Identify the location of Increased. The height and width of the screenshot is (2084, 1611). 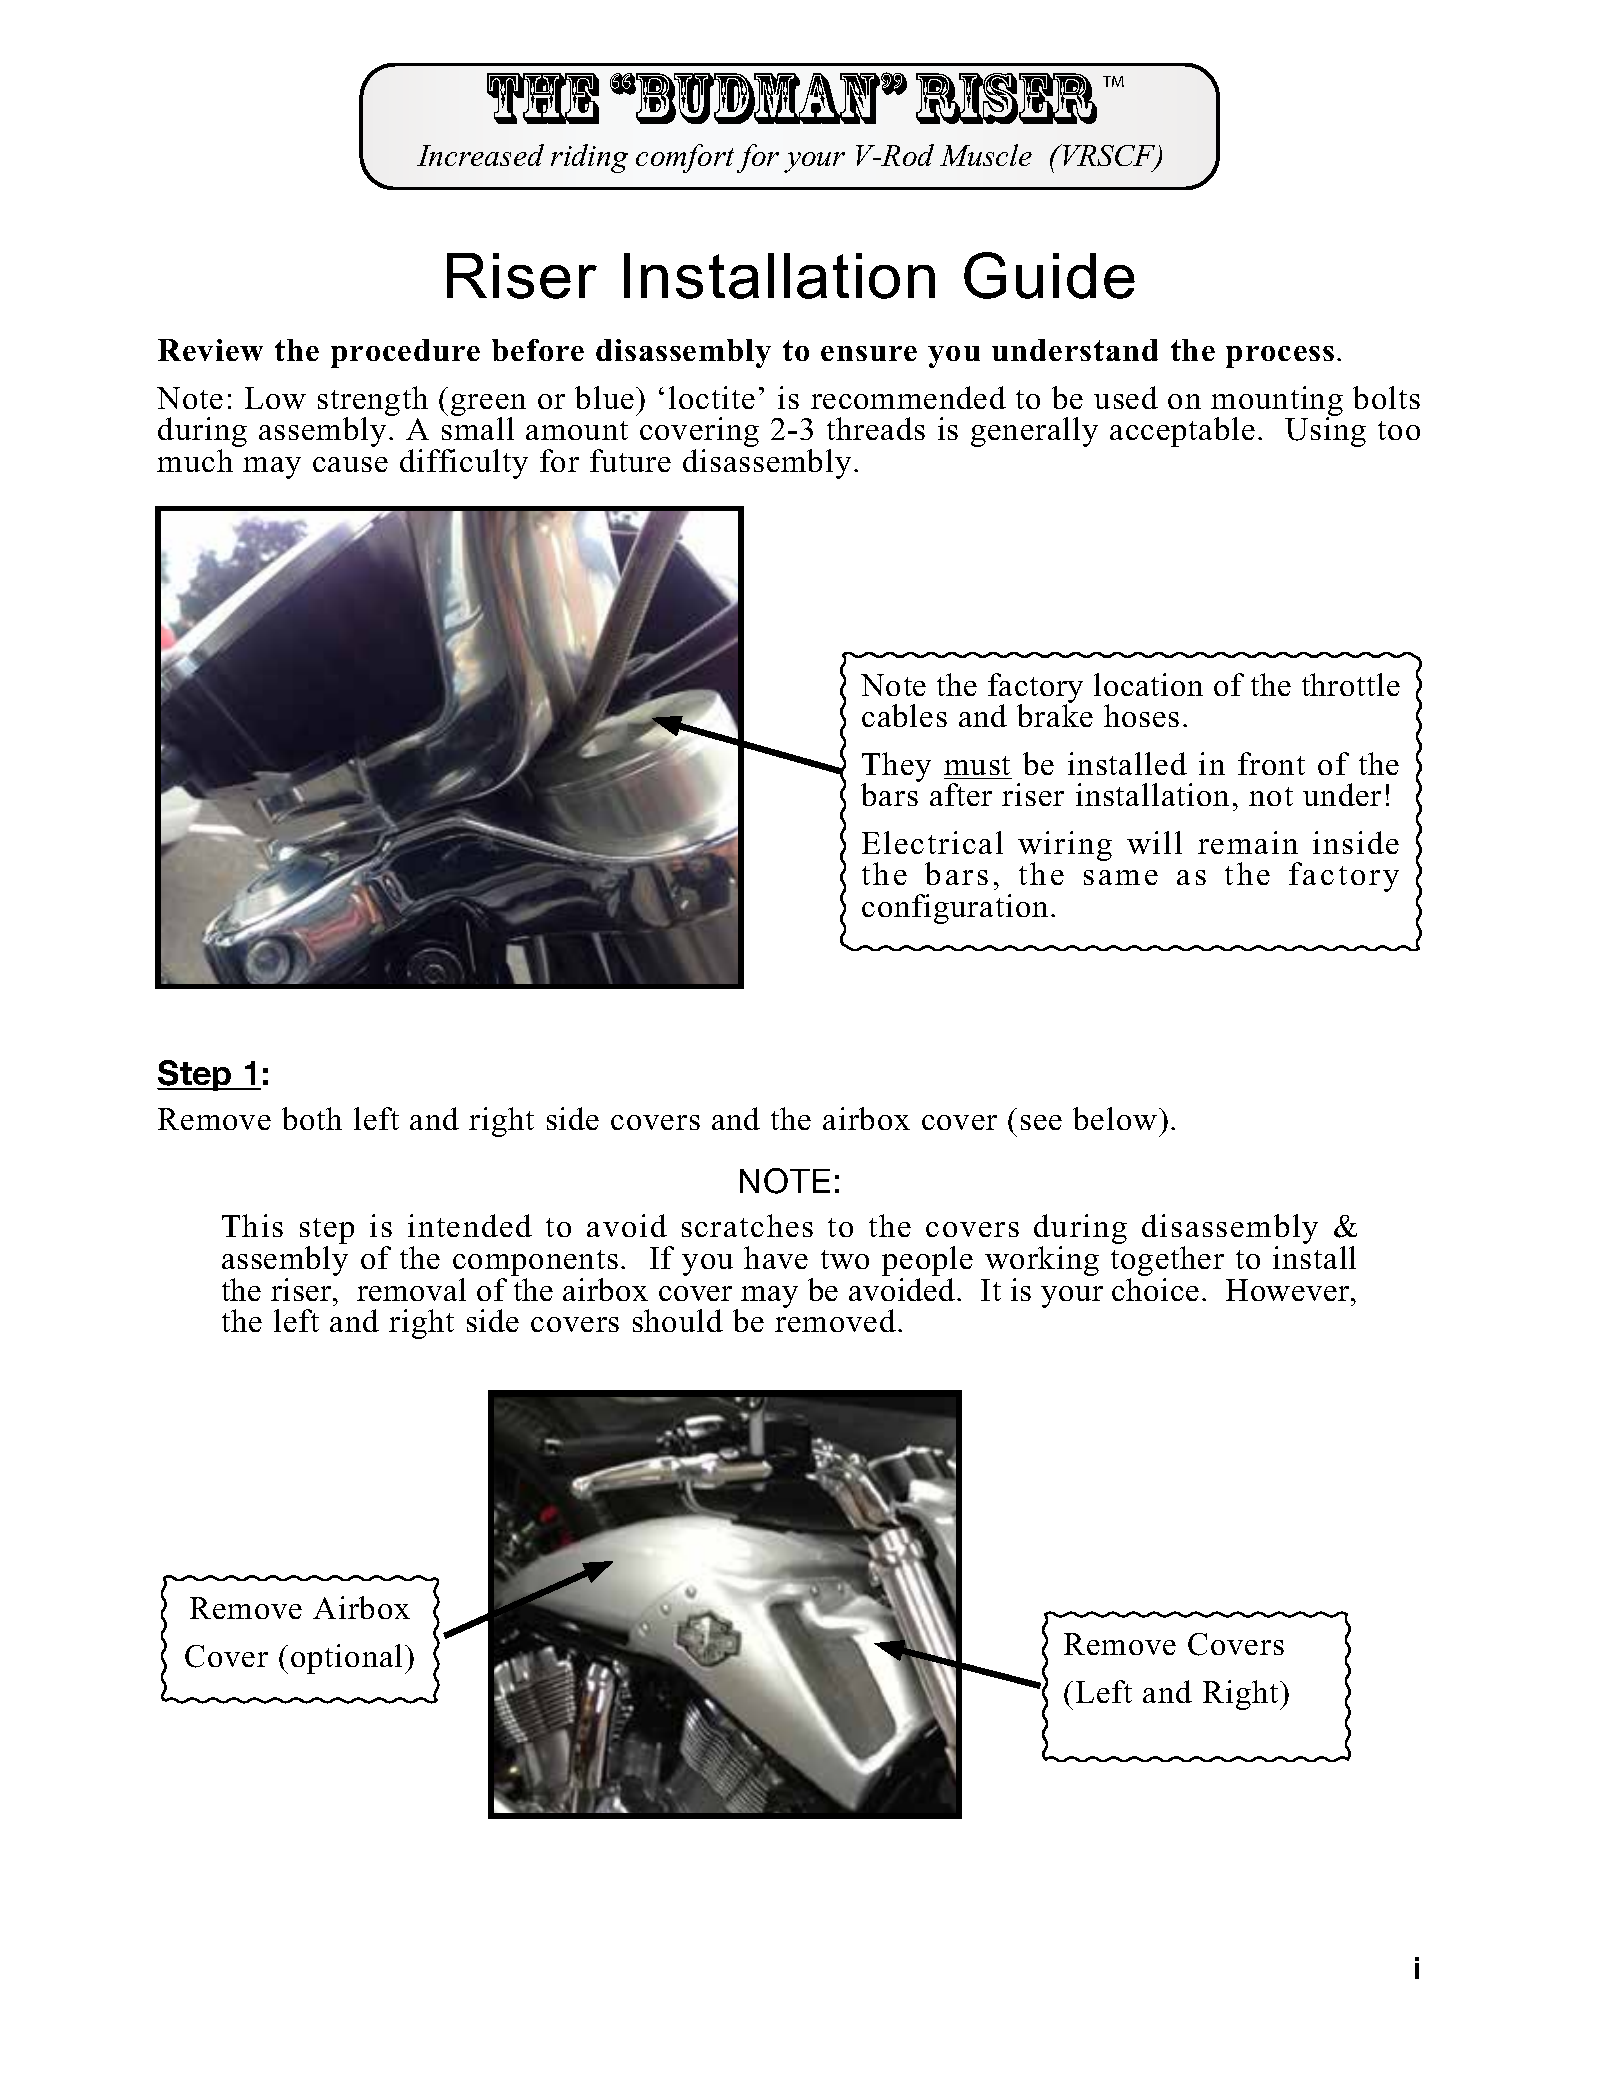
(480, 155).
